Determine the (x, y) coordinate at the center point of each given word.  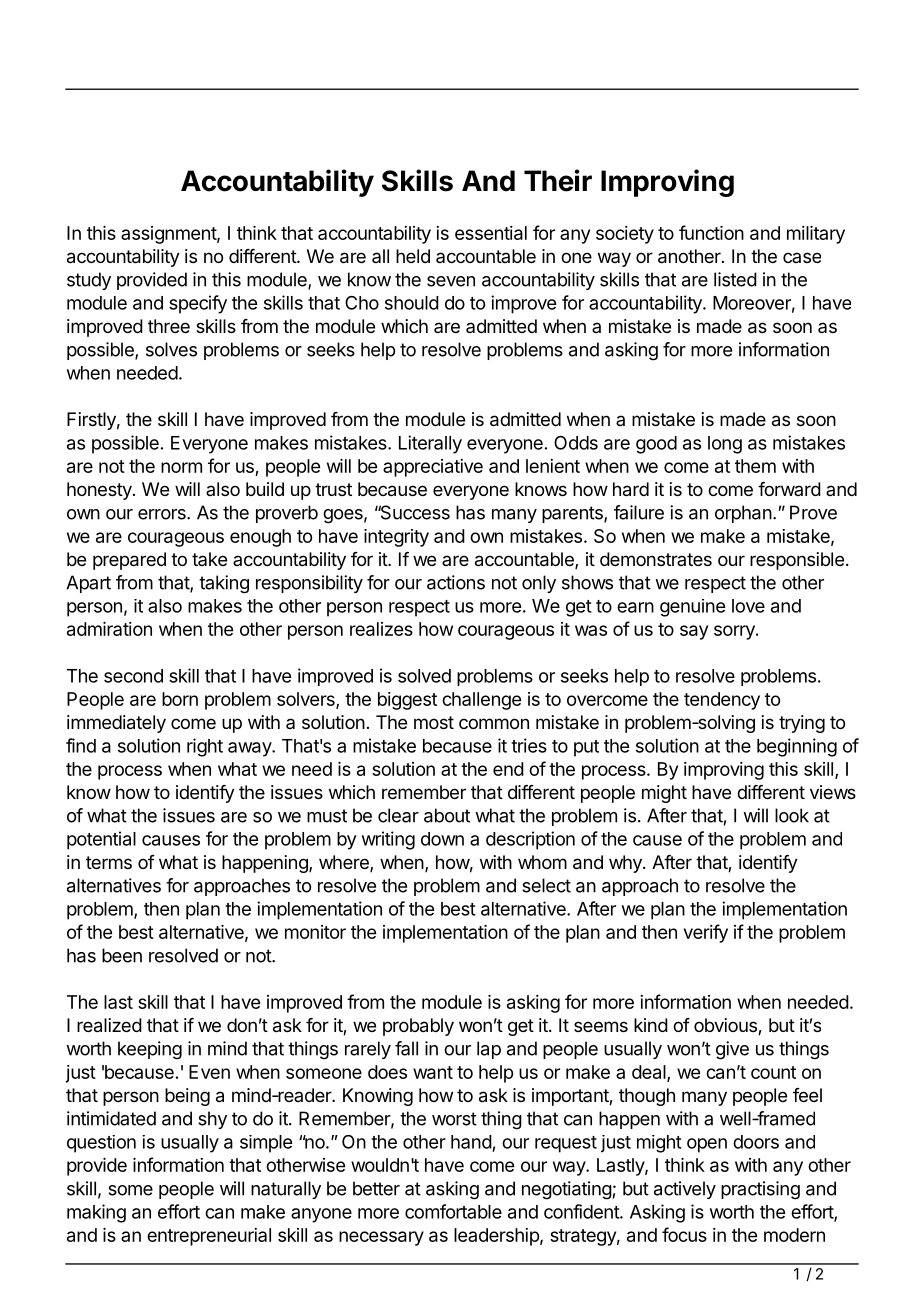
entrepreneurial (209, 1237)
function (711, 232)
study (89, 281)
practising (760, 1190)
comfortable (453, 1211)
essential (491, 233)
